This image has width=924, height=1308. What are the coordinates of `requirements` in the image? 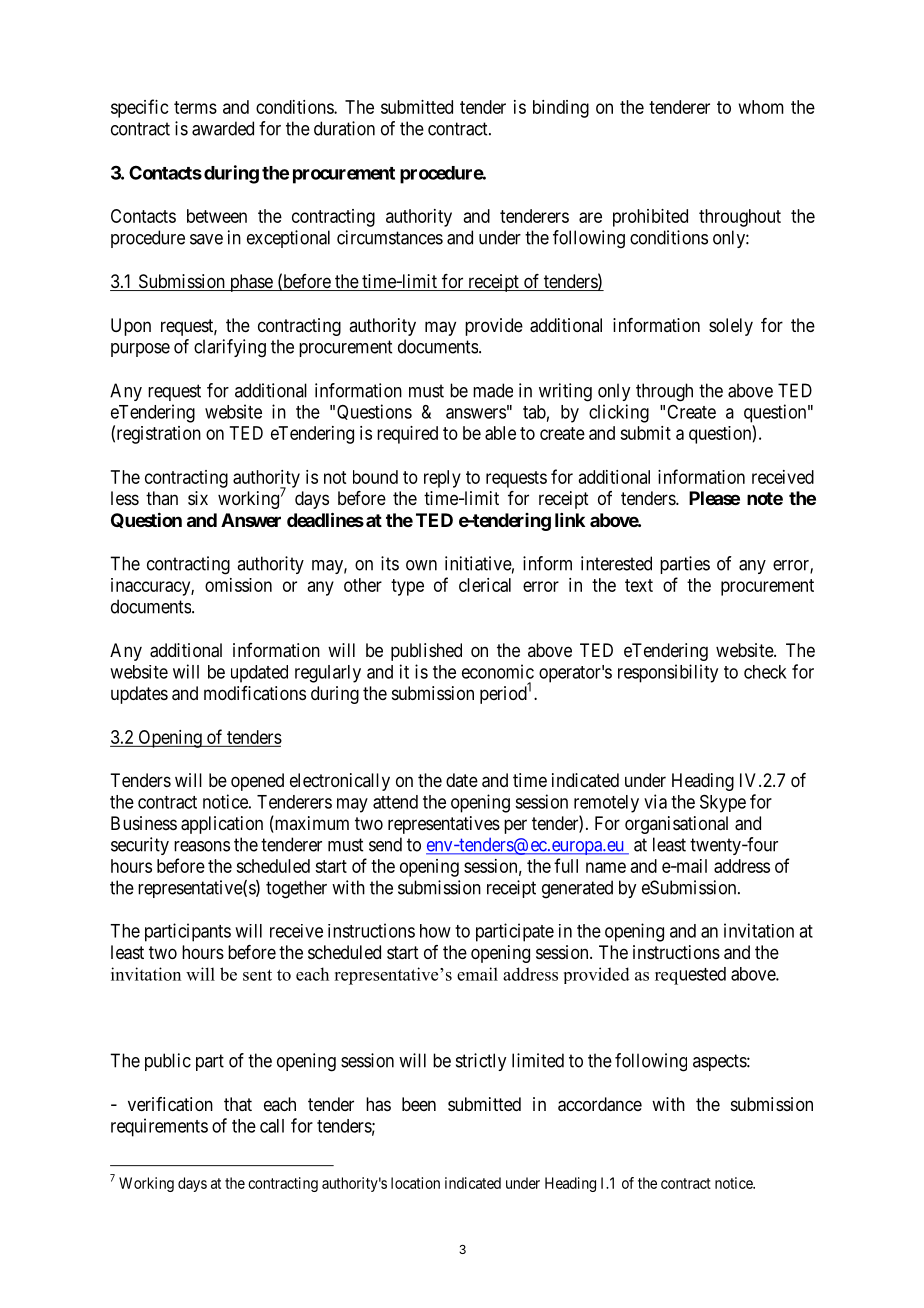 It's located at (159, 1127).
